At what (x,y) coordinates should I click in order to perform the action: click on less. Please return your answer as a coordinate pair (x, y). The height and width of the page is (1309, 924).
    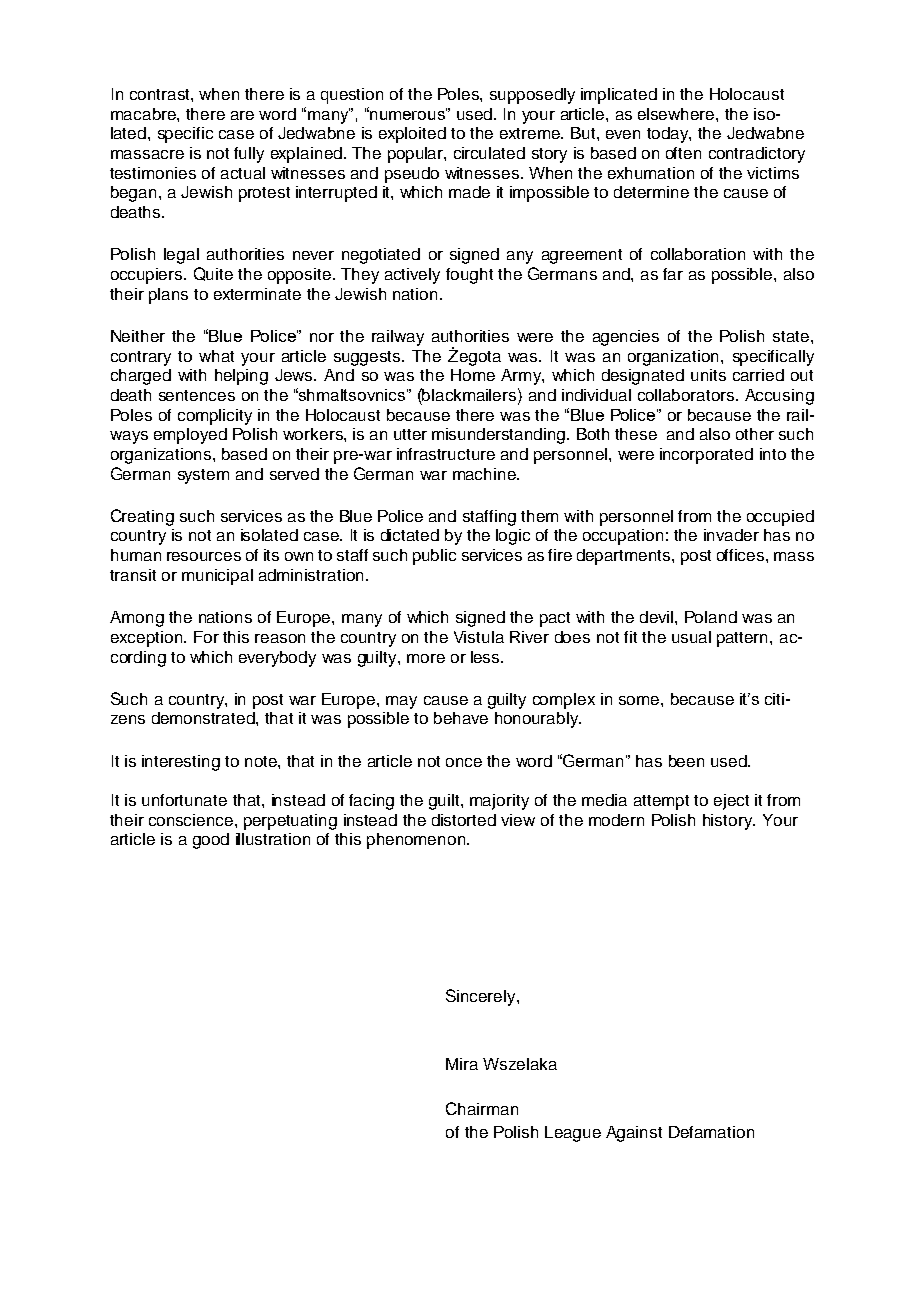
    Looking at the image, I should click on (486, 657).
